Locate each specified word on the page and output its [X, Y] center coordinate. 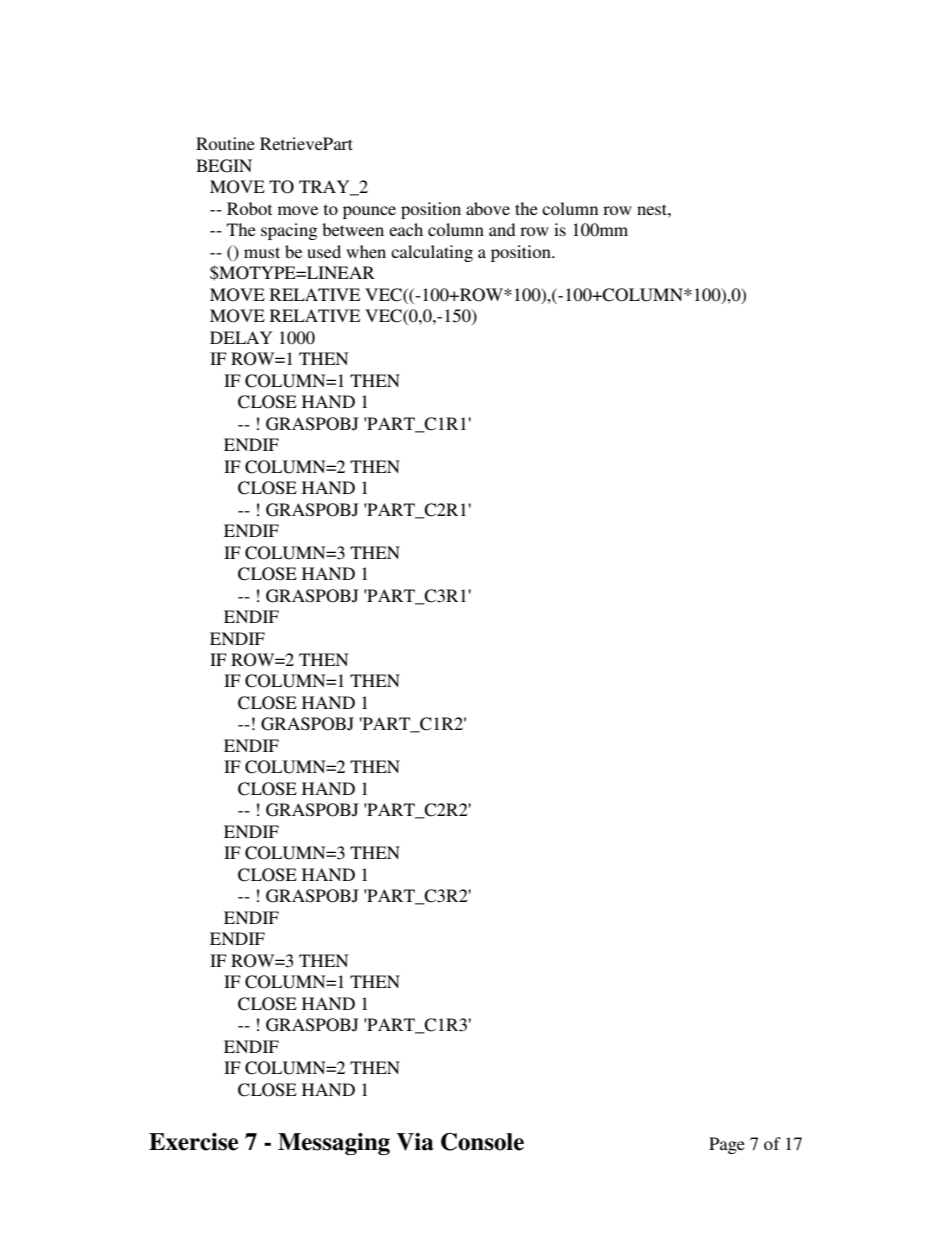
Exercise [193, 1142]
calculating [432, 253]
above [488, 208]
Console [482, 1142]
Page [727, 1145]
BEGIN [224, 166]
